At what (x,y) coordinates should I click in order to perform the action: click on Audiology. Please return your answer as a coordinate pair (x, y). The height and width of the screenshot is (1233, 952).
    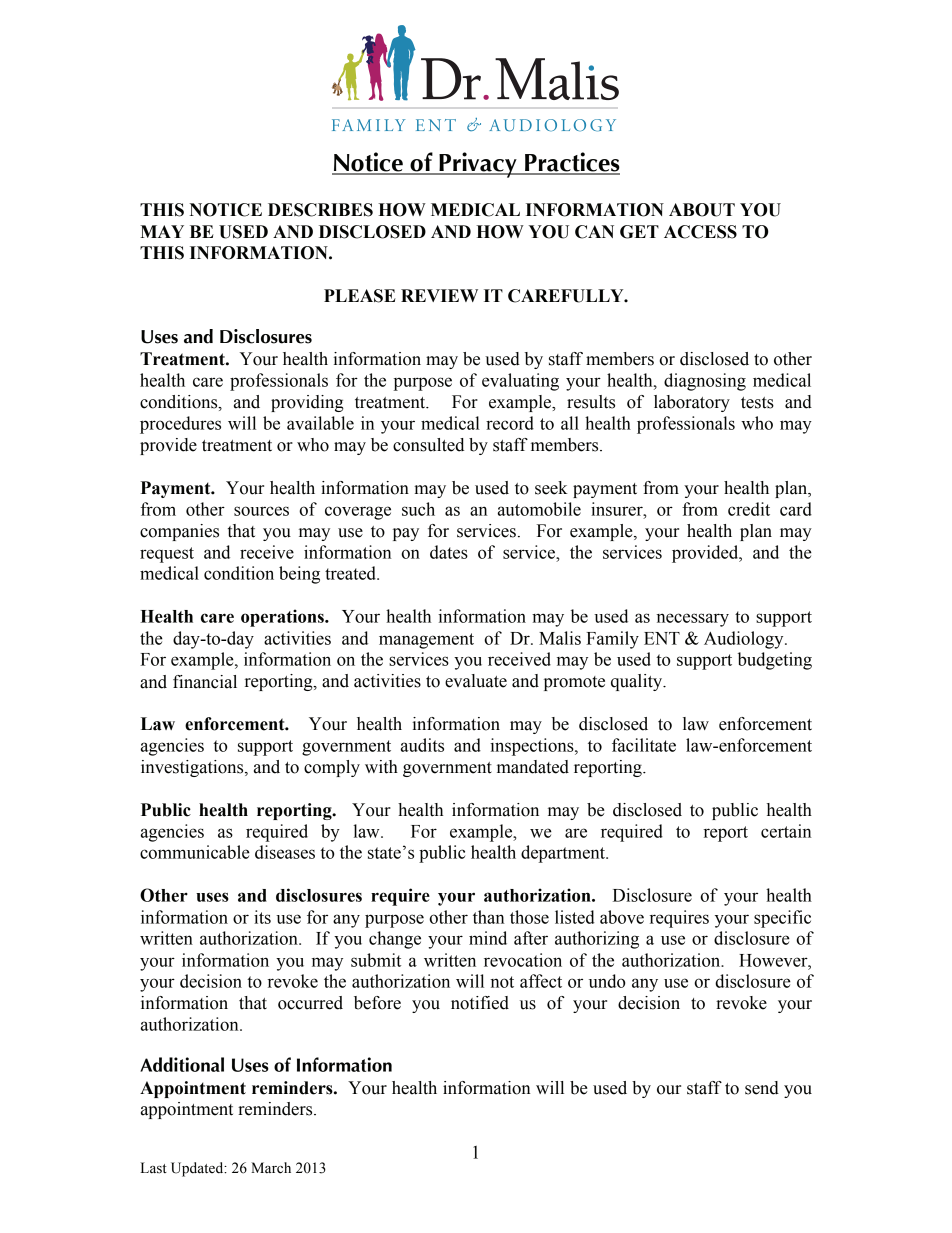
    Looking at the image, I should click on (745, 640).
